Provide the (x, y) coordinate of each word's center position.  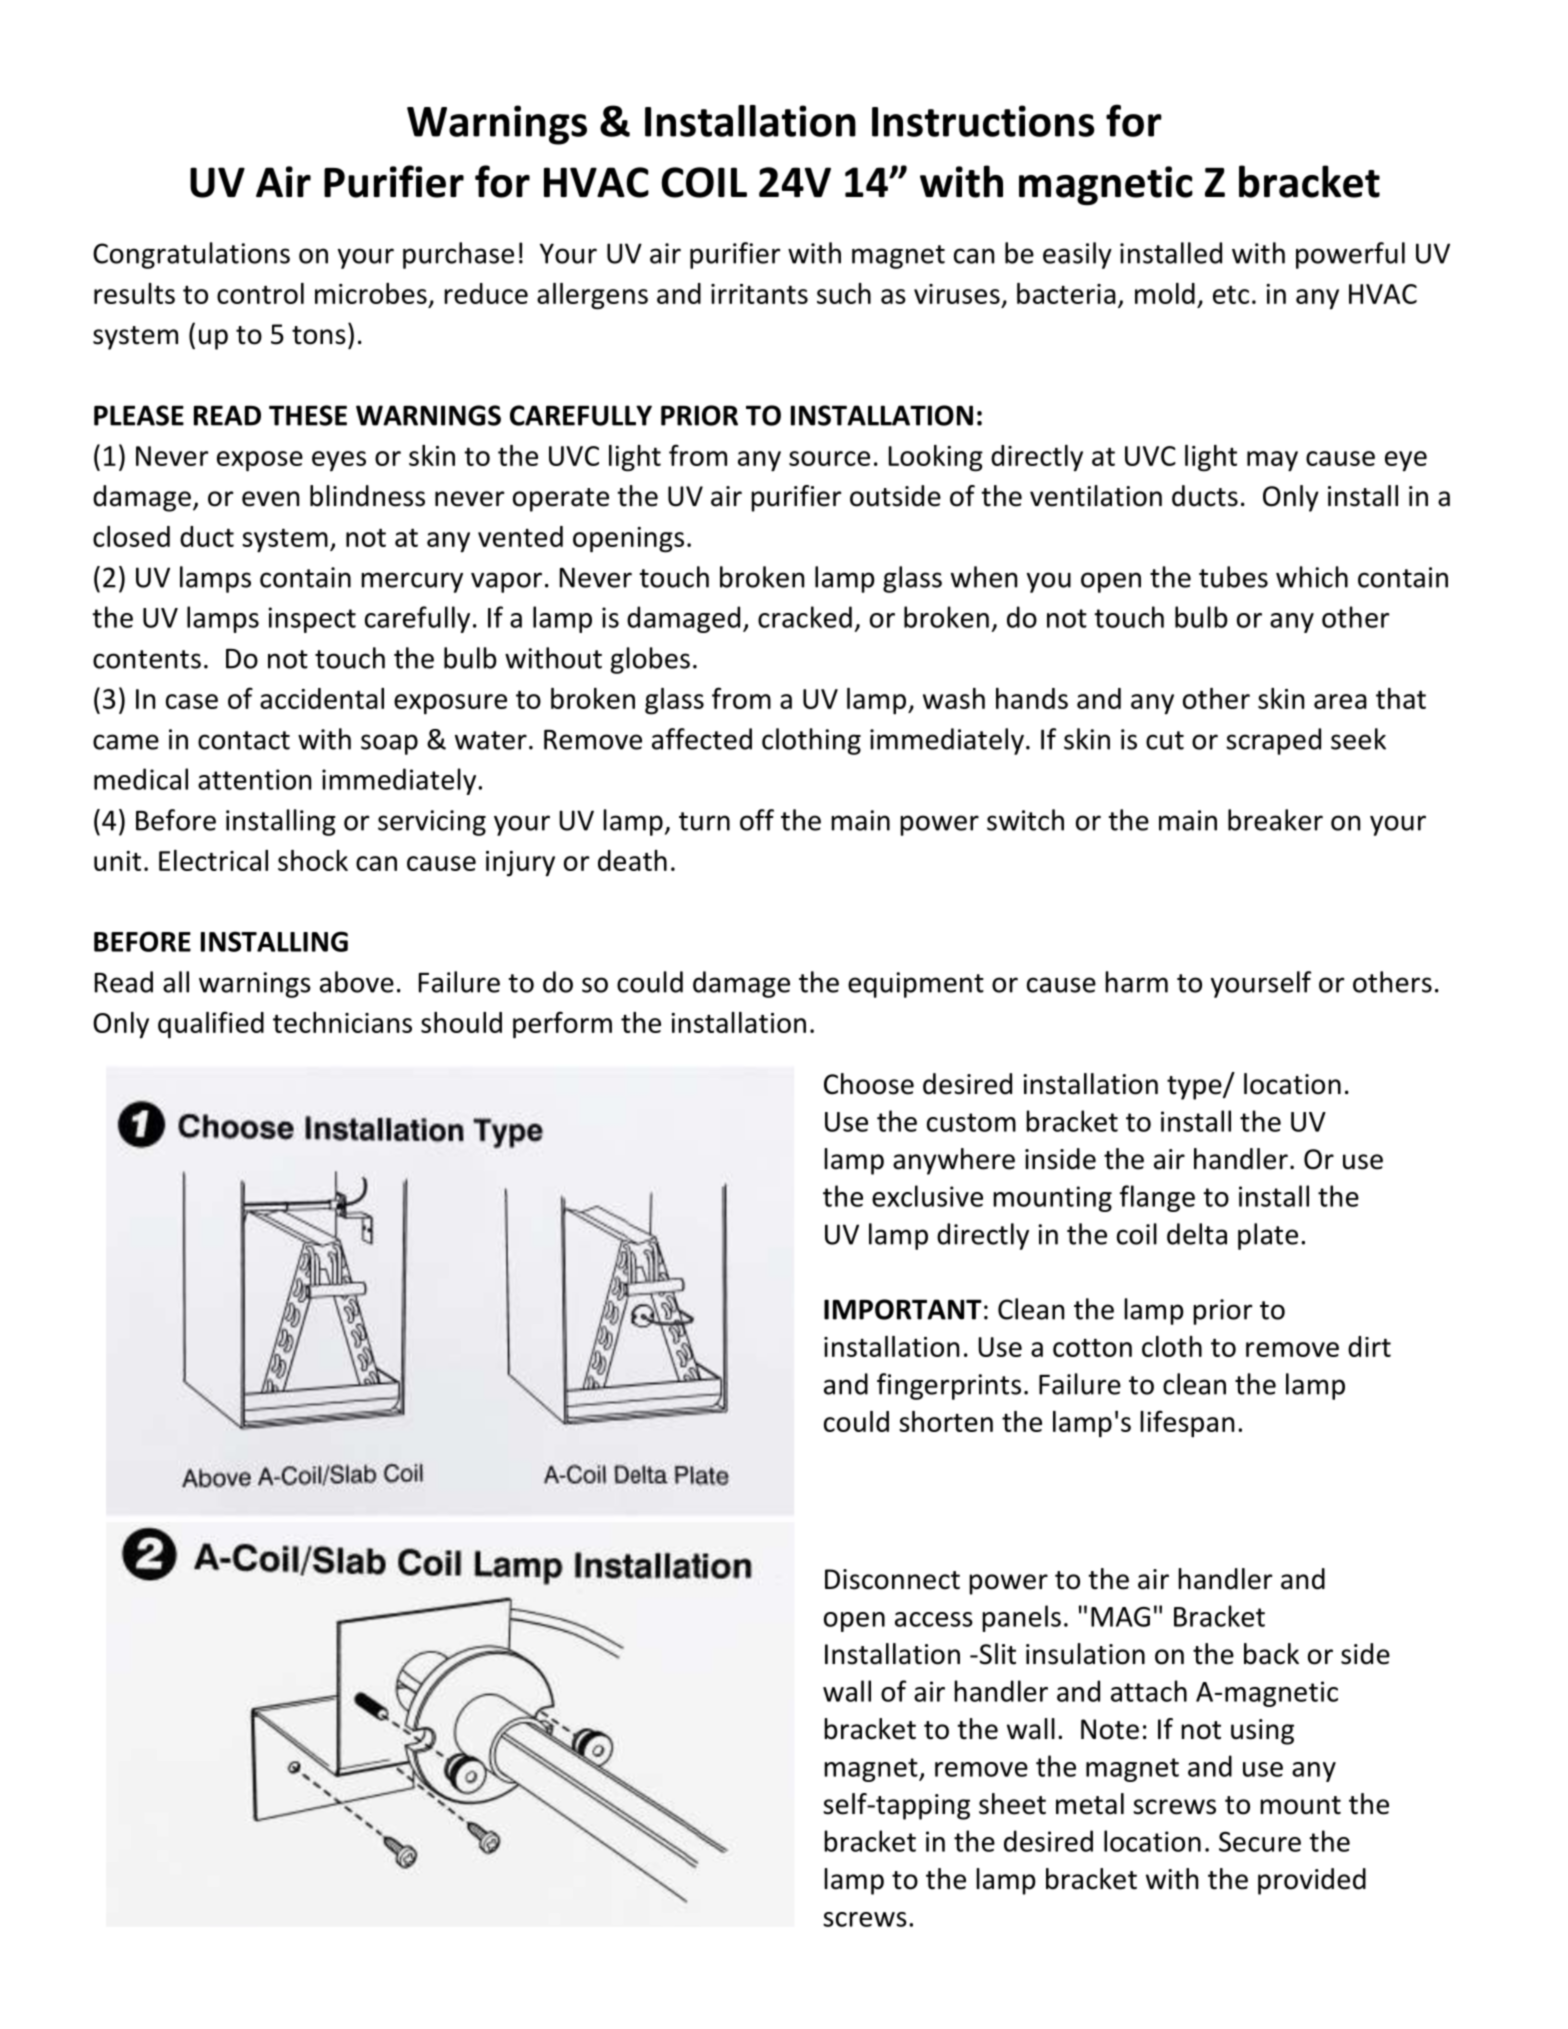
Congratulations (191, 255)
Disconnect (892, 1579)
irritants (759, 294)
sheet (1012, 1804)
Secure (1260, 1841)
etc (1231, 294)
